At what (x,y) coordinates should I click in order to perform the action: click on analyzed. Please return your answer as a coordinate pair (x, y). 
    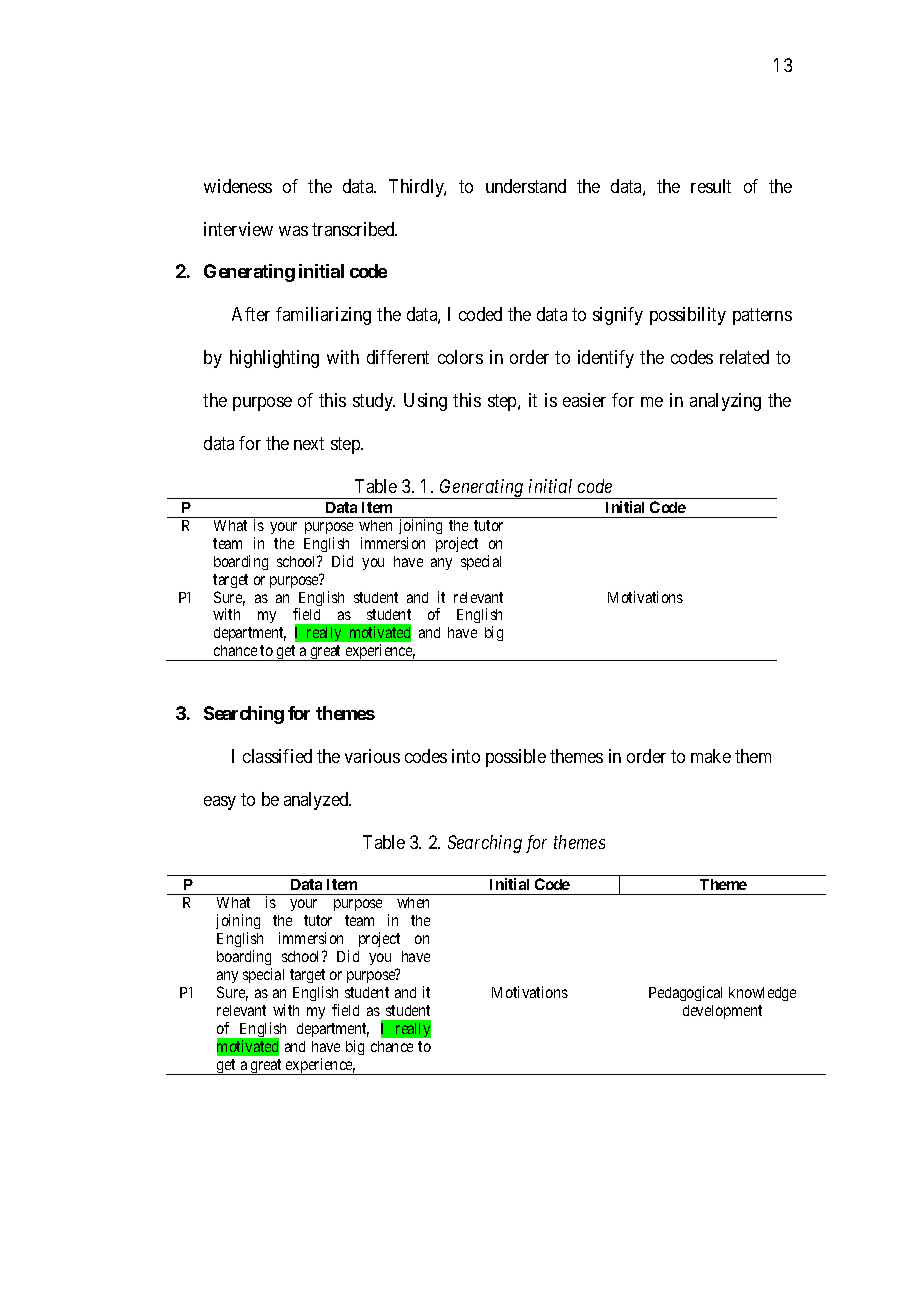
    Looking at the image, I should click on (317, 801).
